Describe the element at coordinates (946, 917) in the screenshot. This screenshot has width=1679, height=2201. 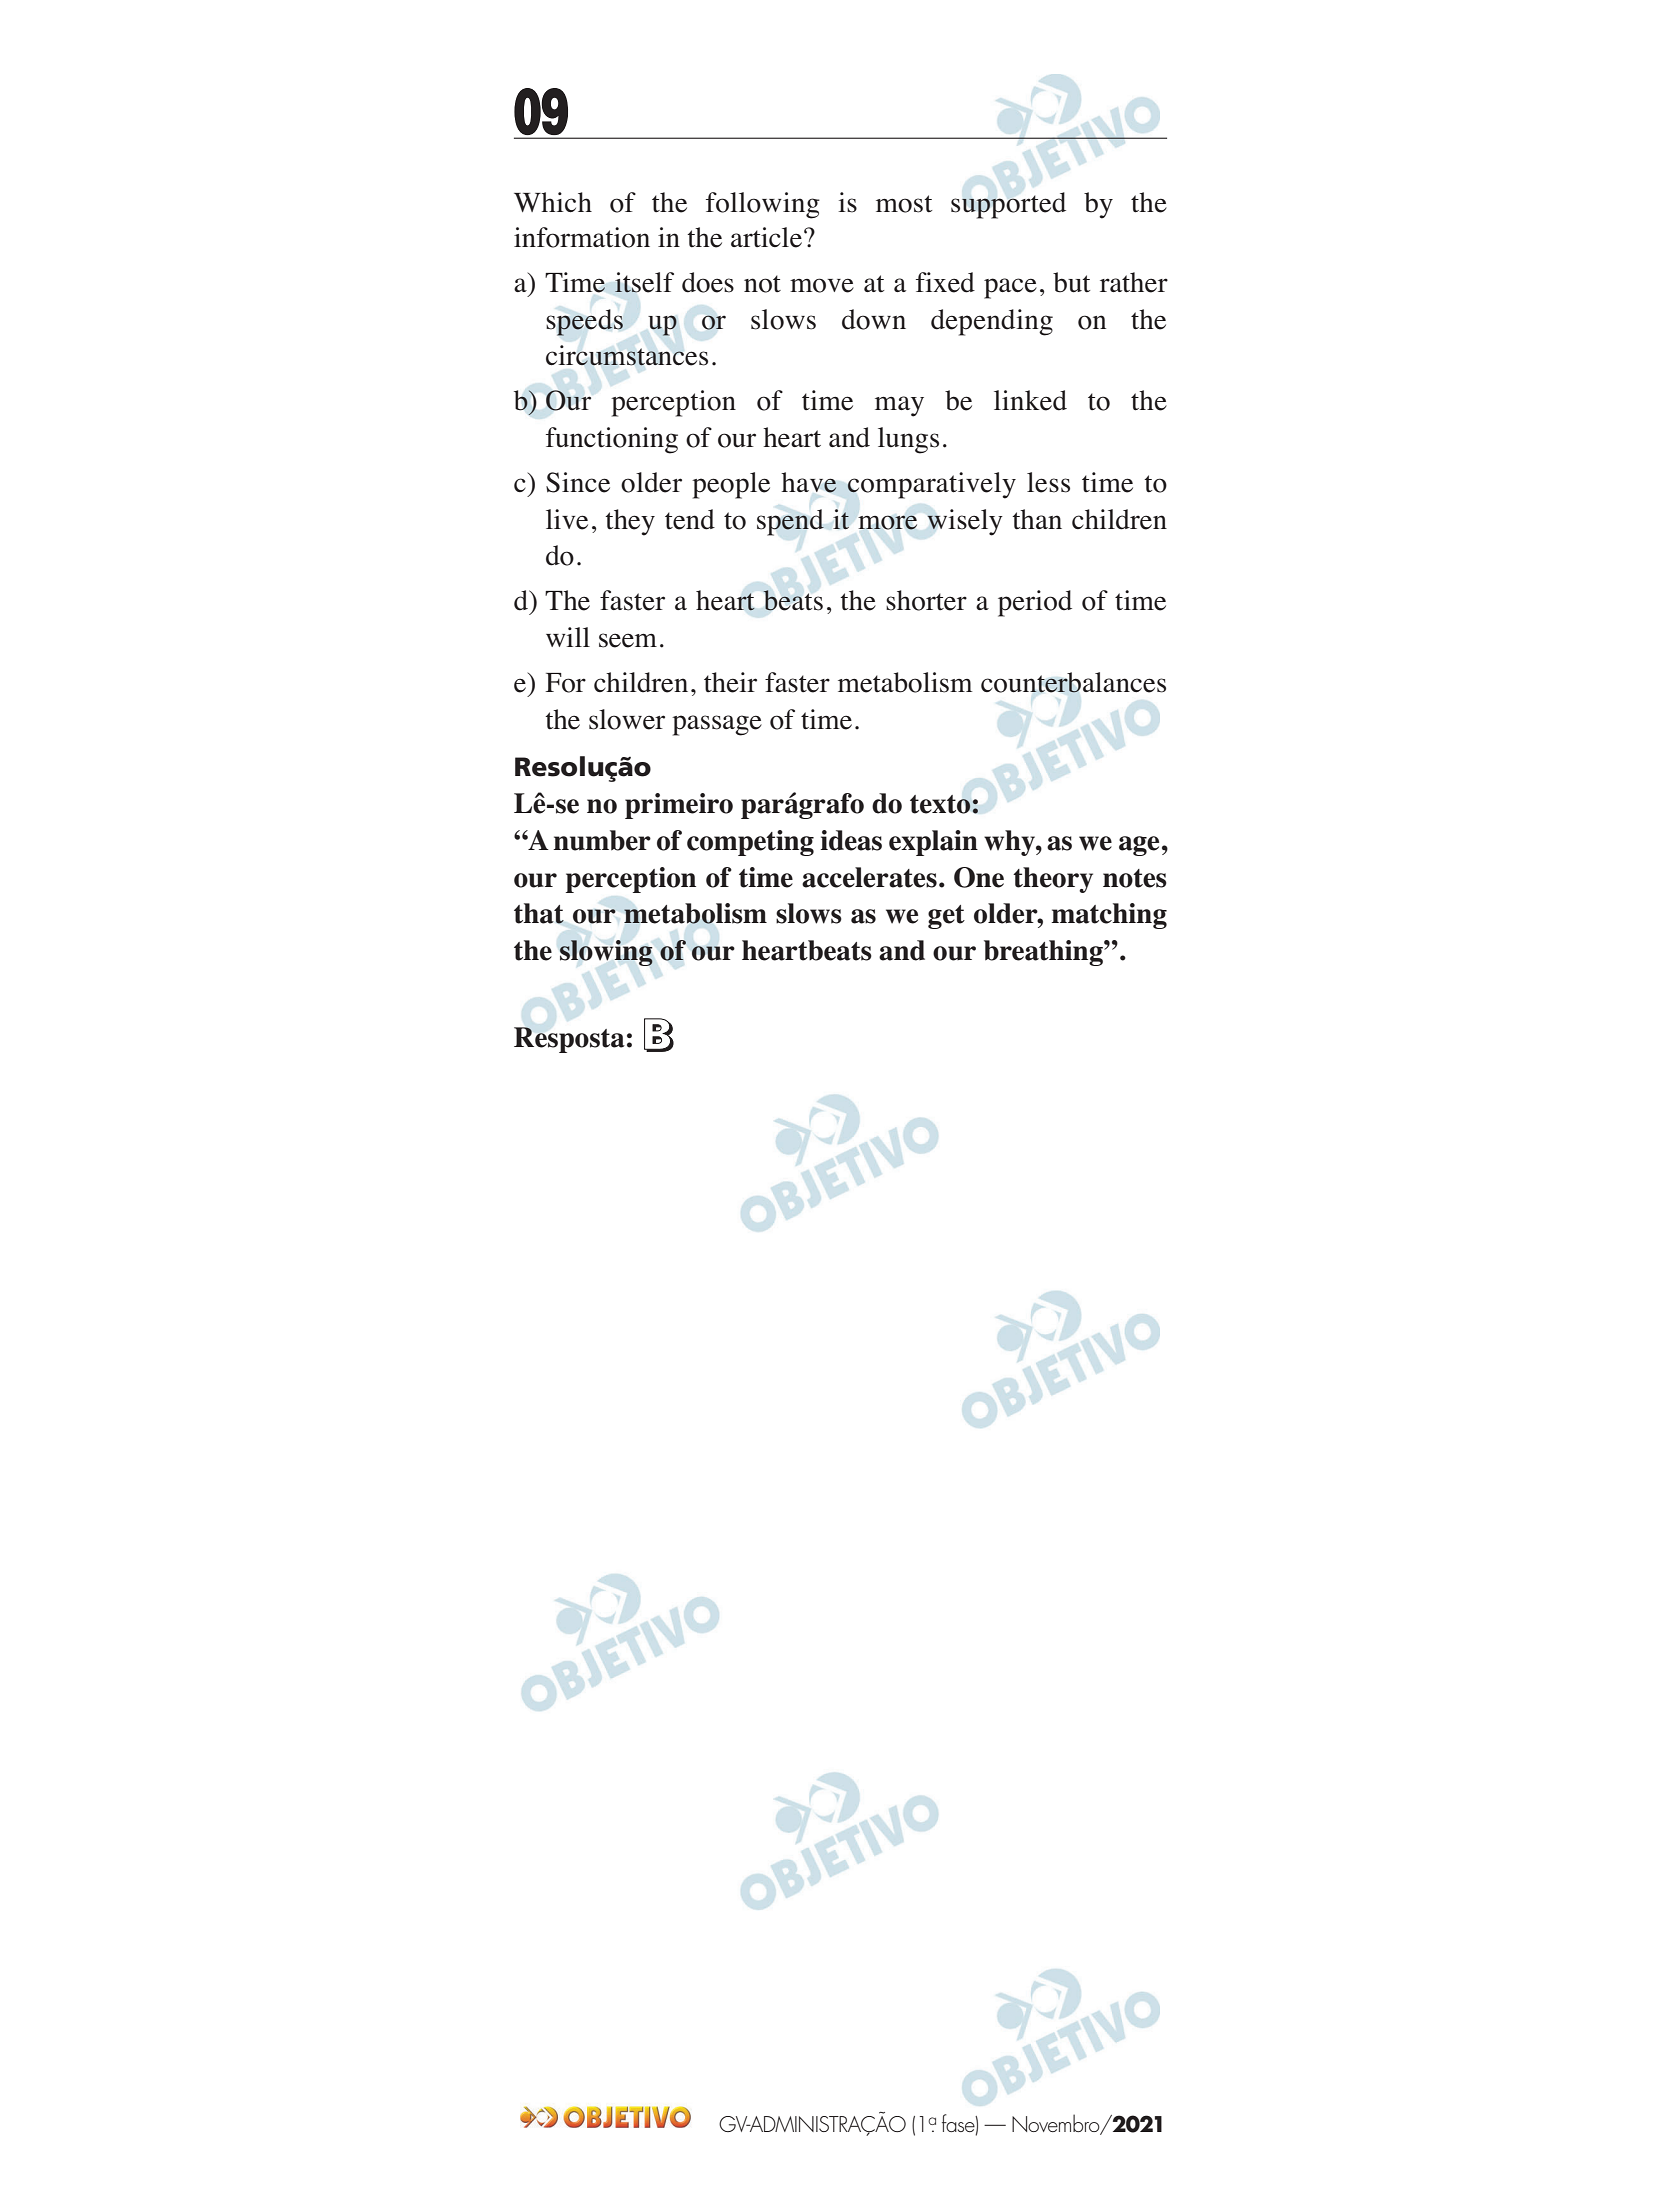
I see `get` at that location.
